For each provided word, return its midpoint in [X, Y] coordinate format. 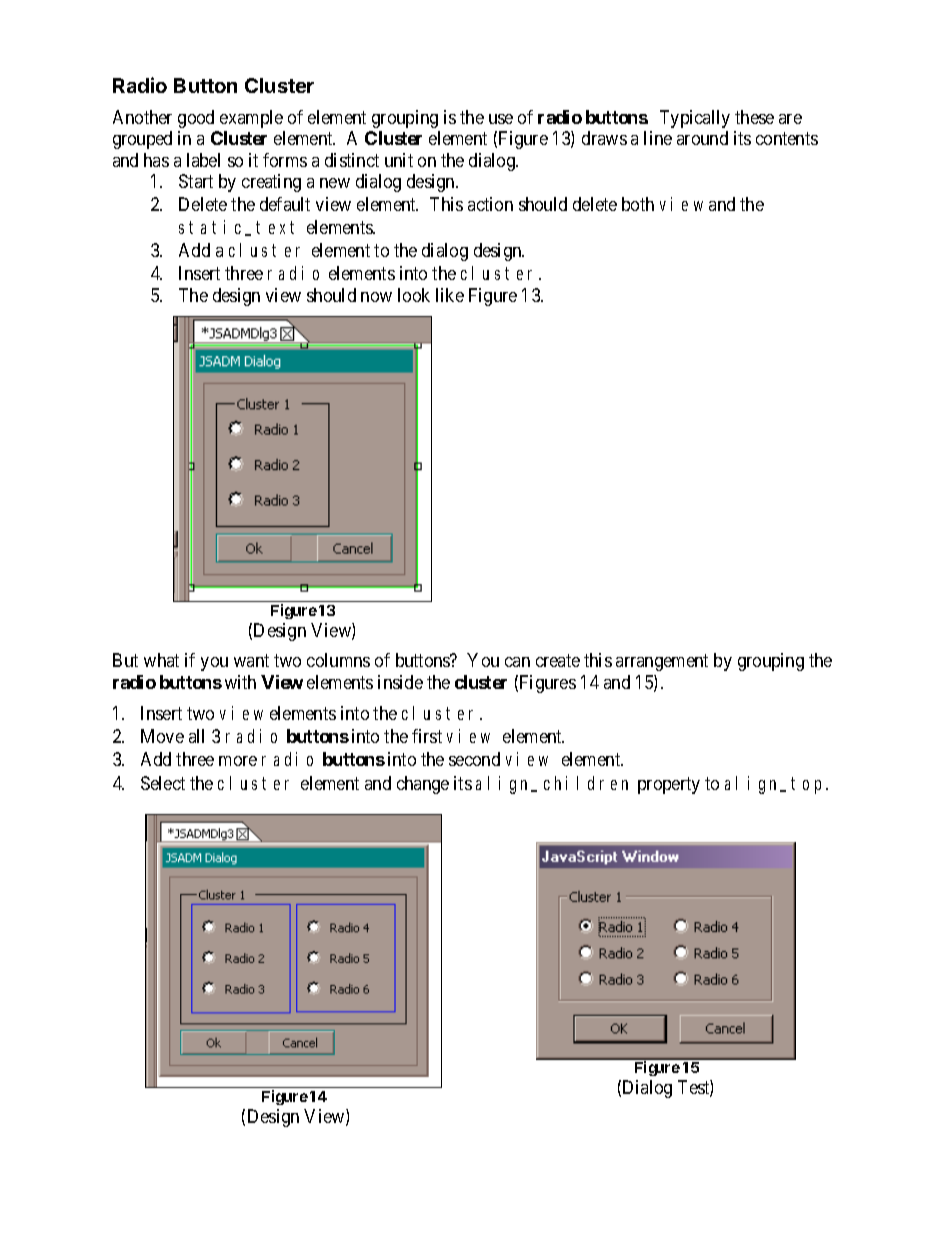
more [238, 761]
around [702, 138]
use [501, 119]
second [474, 759]
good [196, 119]
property [669, 785]
